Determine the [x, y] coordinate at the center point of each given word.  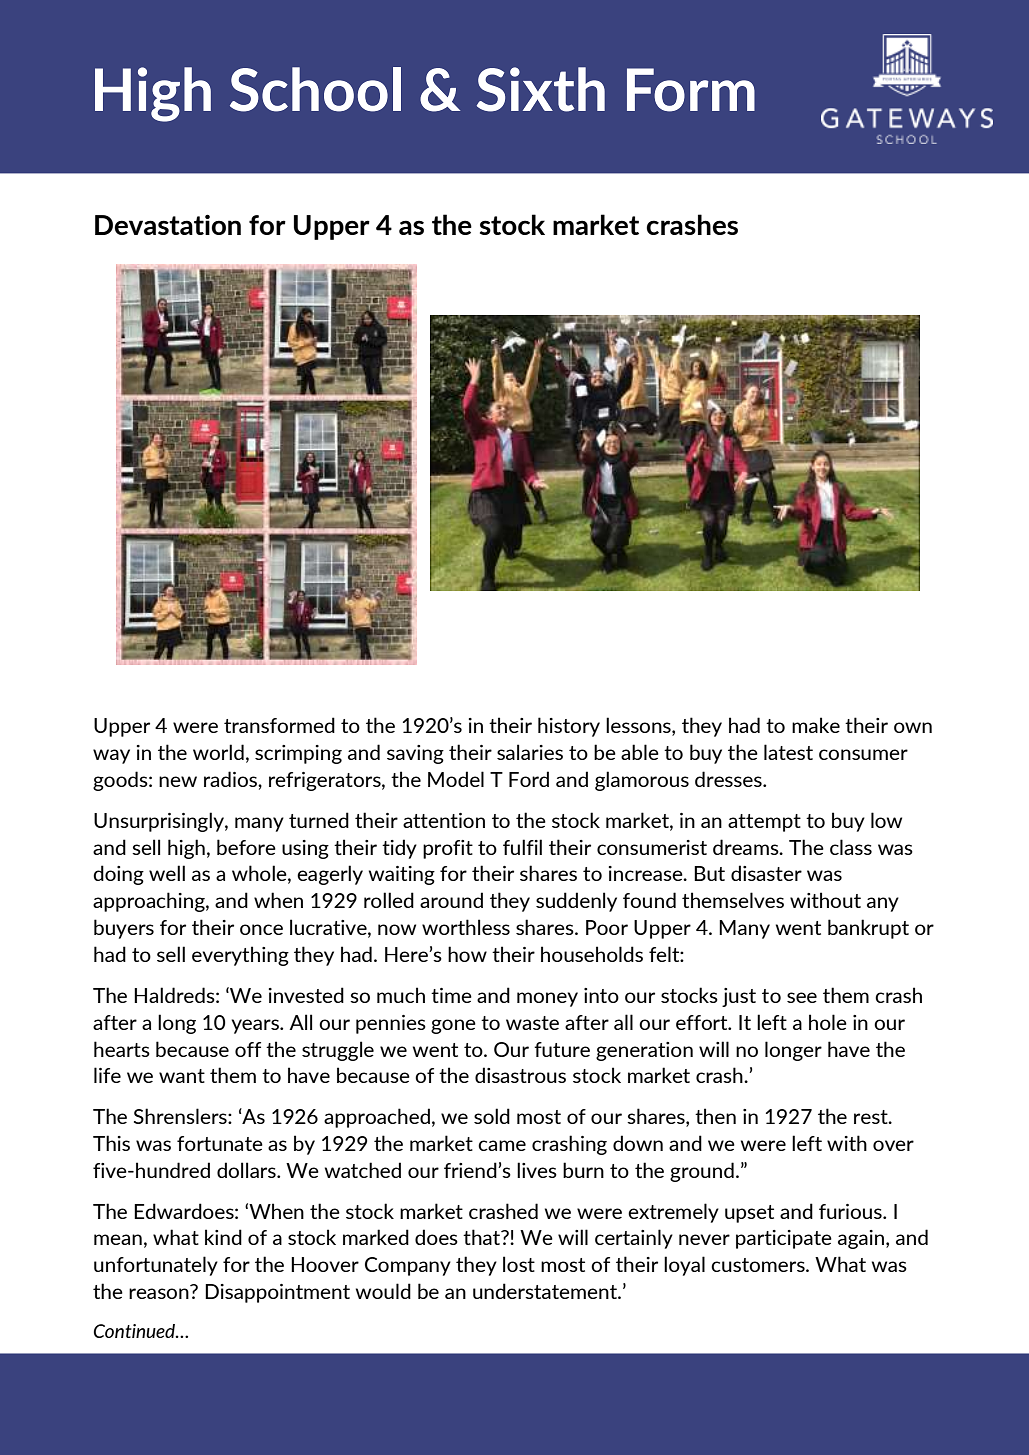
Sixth [541, 89]
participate [784, 1239]
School [315, 89]
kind [223, 1237]
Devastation [168, 224]
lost [519, 1264]
